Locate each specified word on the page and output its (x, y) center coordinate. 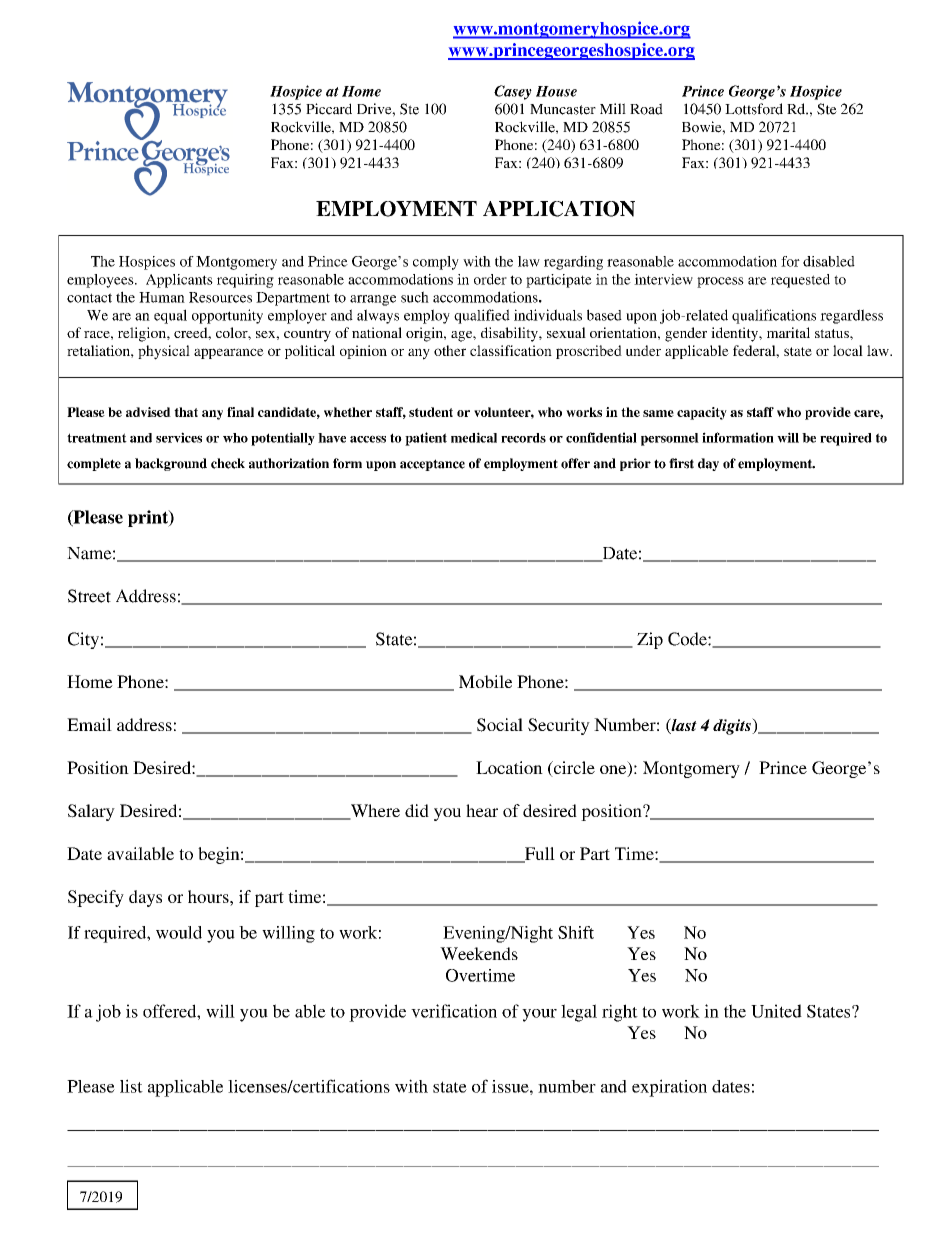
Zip (650, 640)
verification (454, 1011)
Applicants (179, 281)
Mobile (485, 681)
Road (646, 109)
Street (89, 596)
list (131, 1086)
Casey (513, 92)
